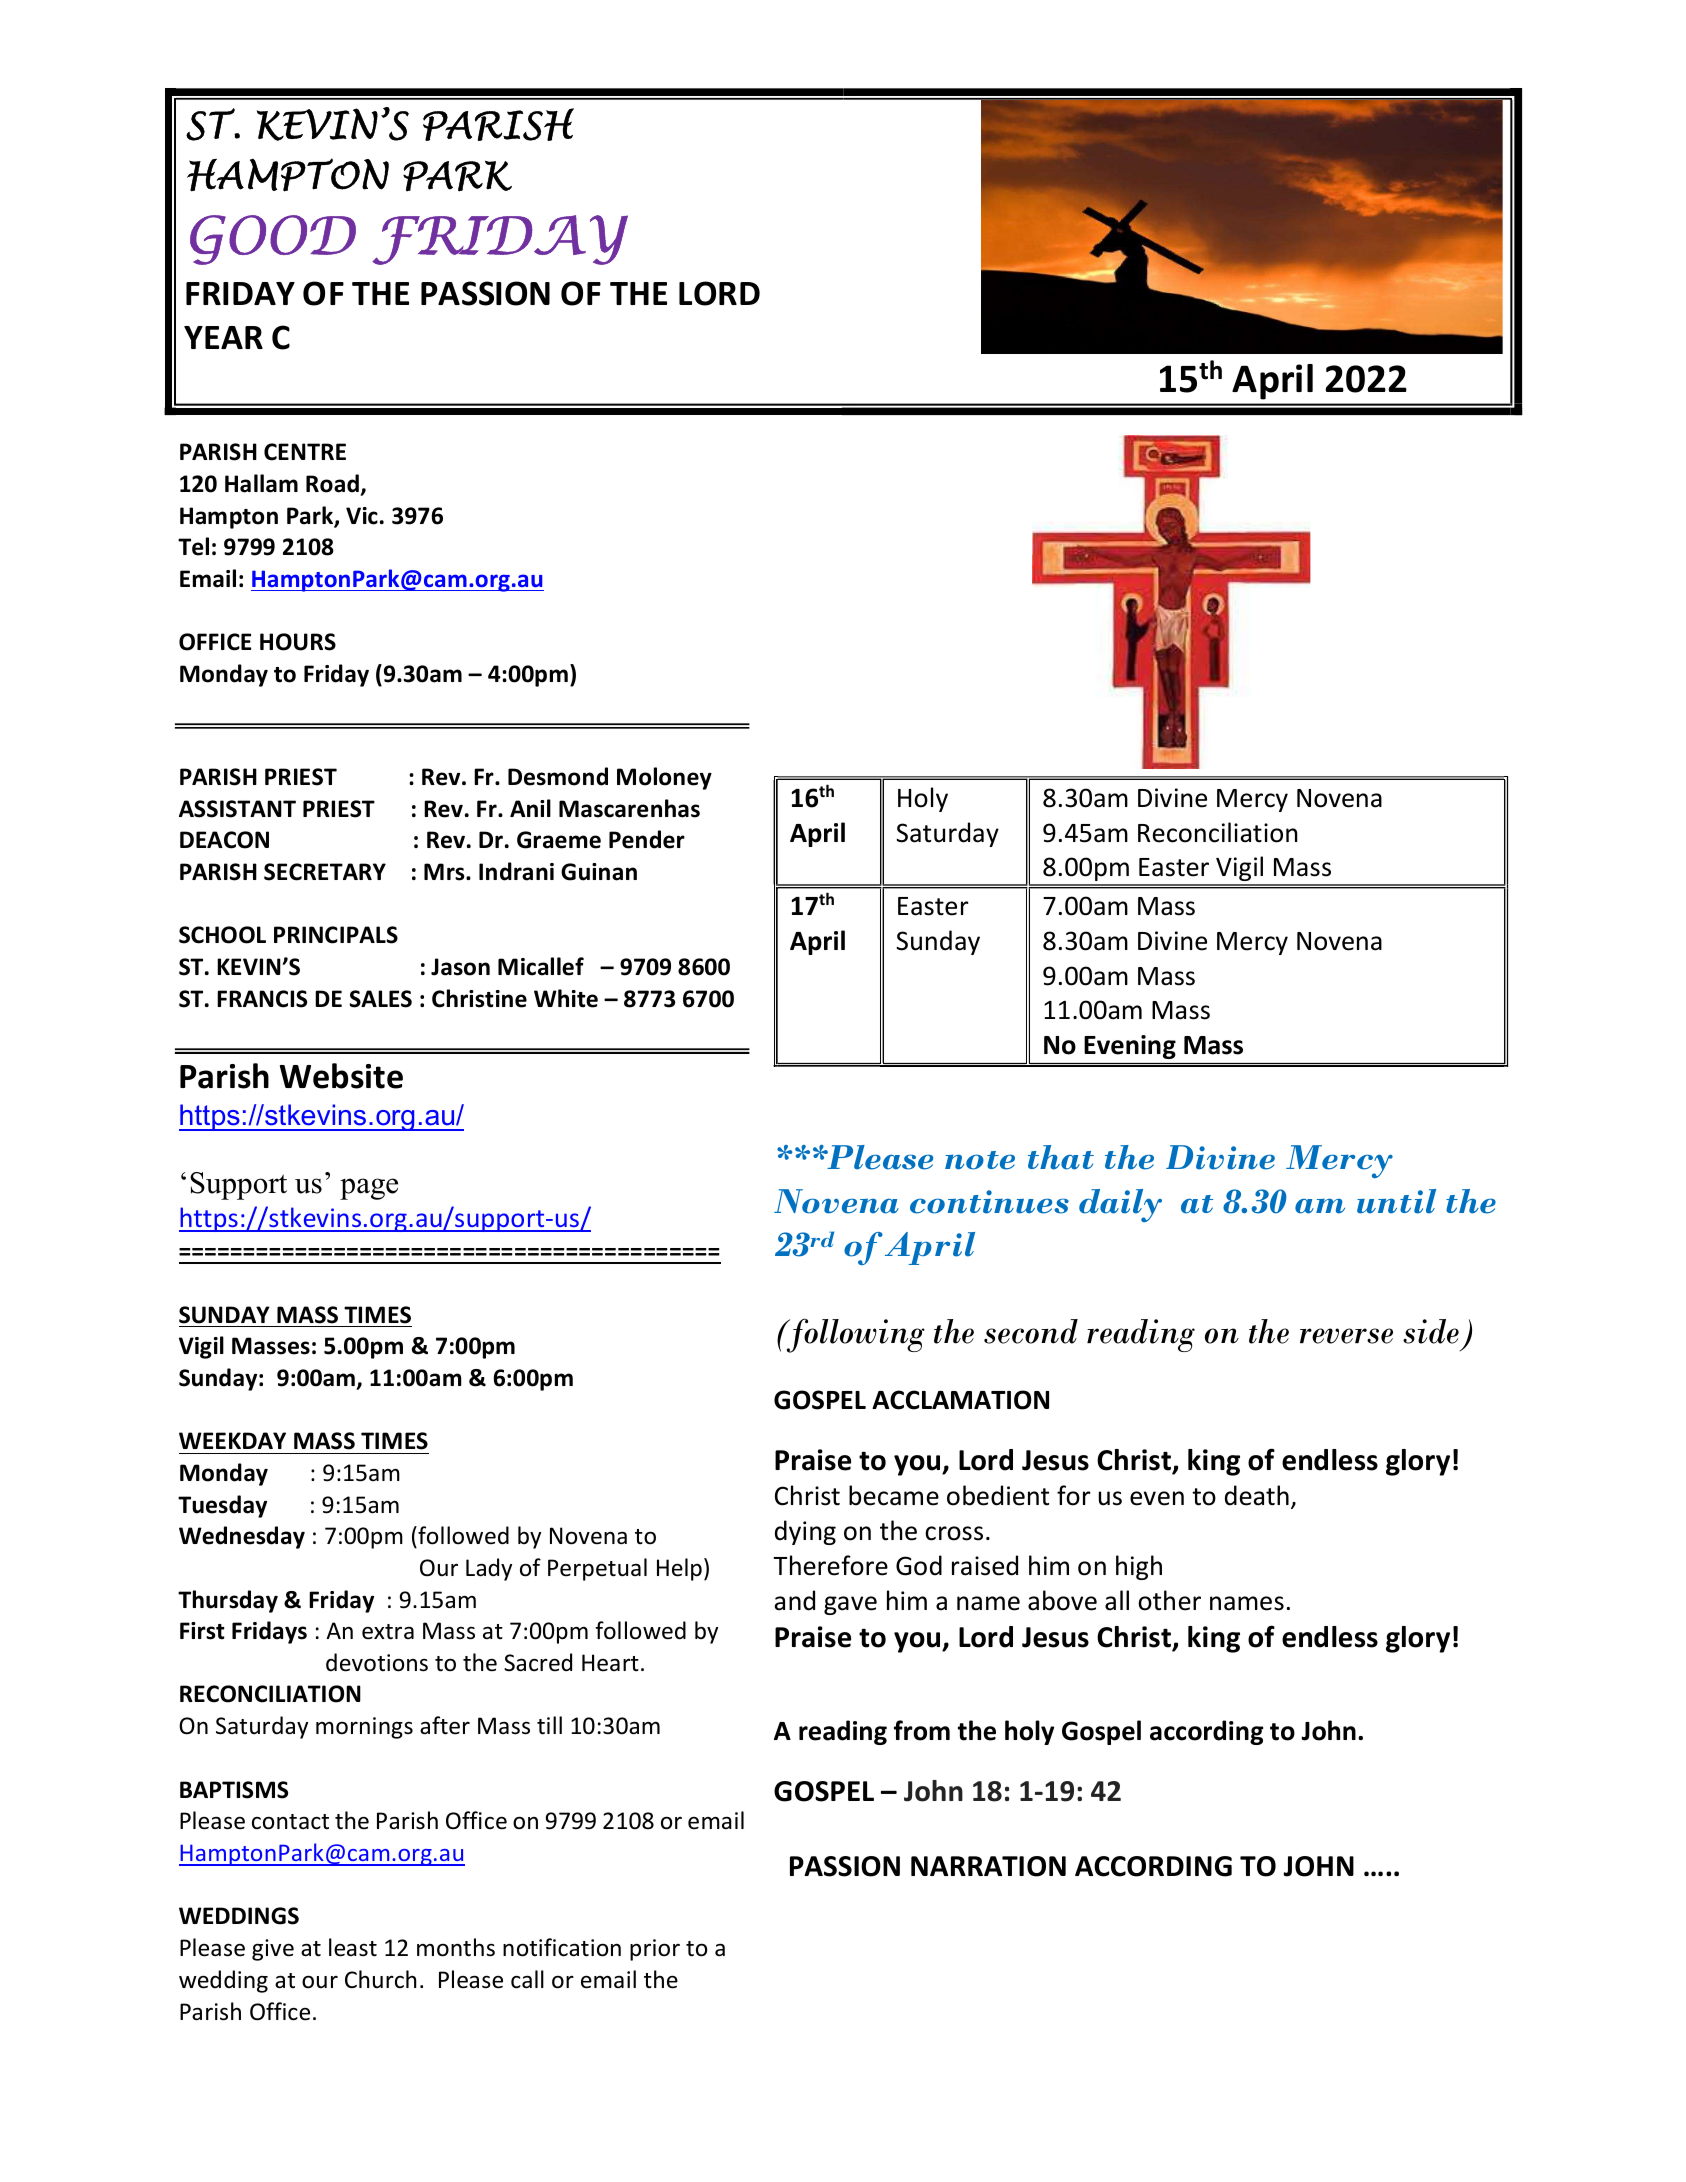 This screenshot has height=2182, width=1686. Describe the element at coordinates (273, 240) in the screenshot. I see `GOOD` at that location.
